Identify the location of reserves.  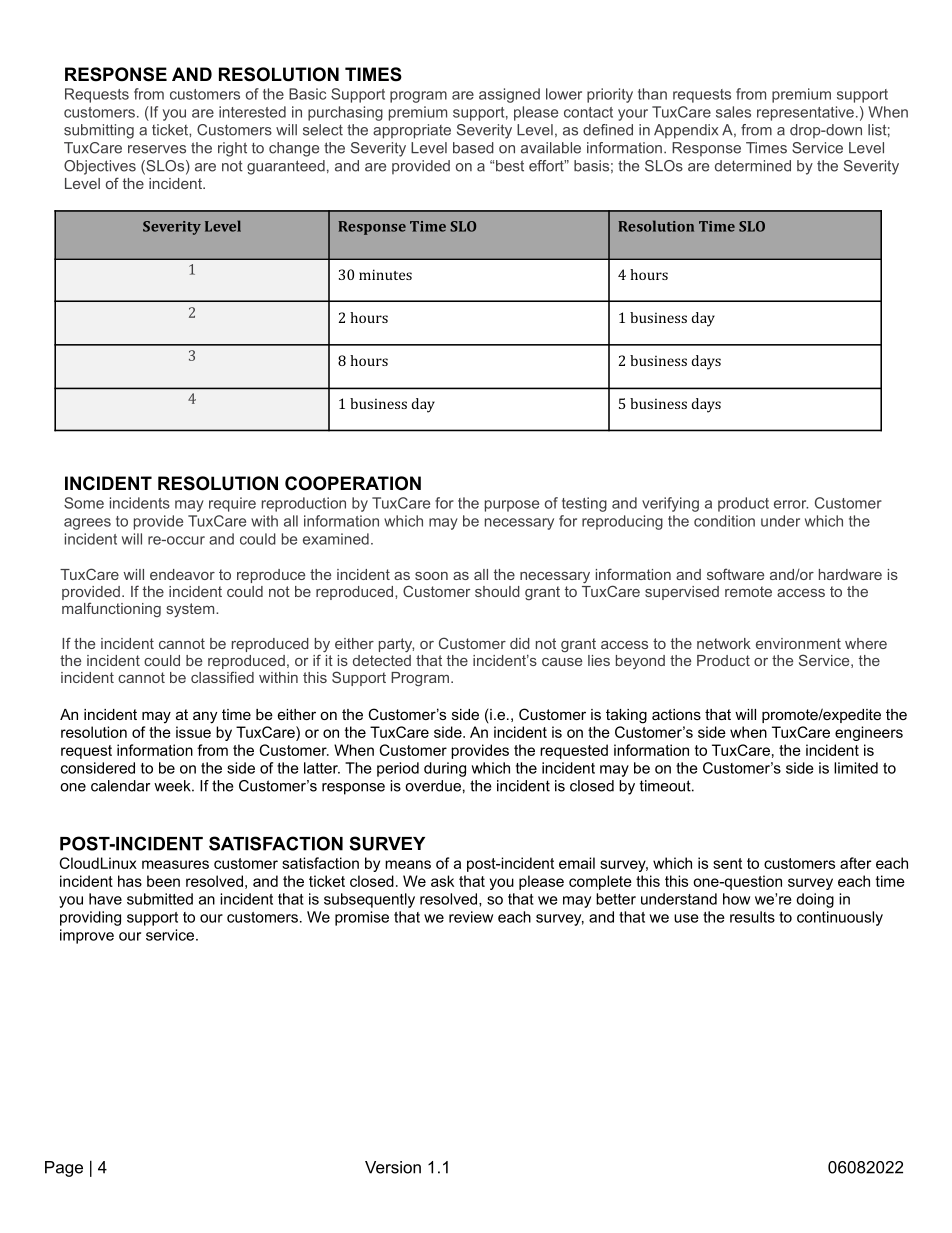
(157, 149).
